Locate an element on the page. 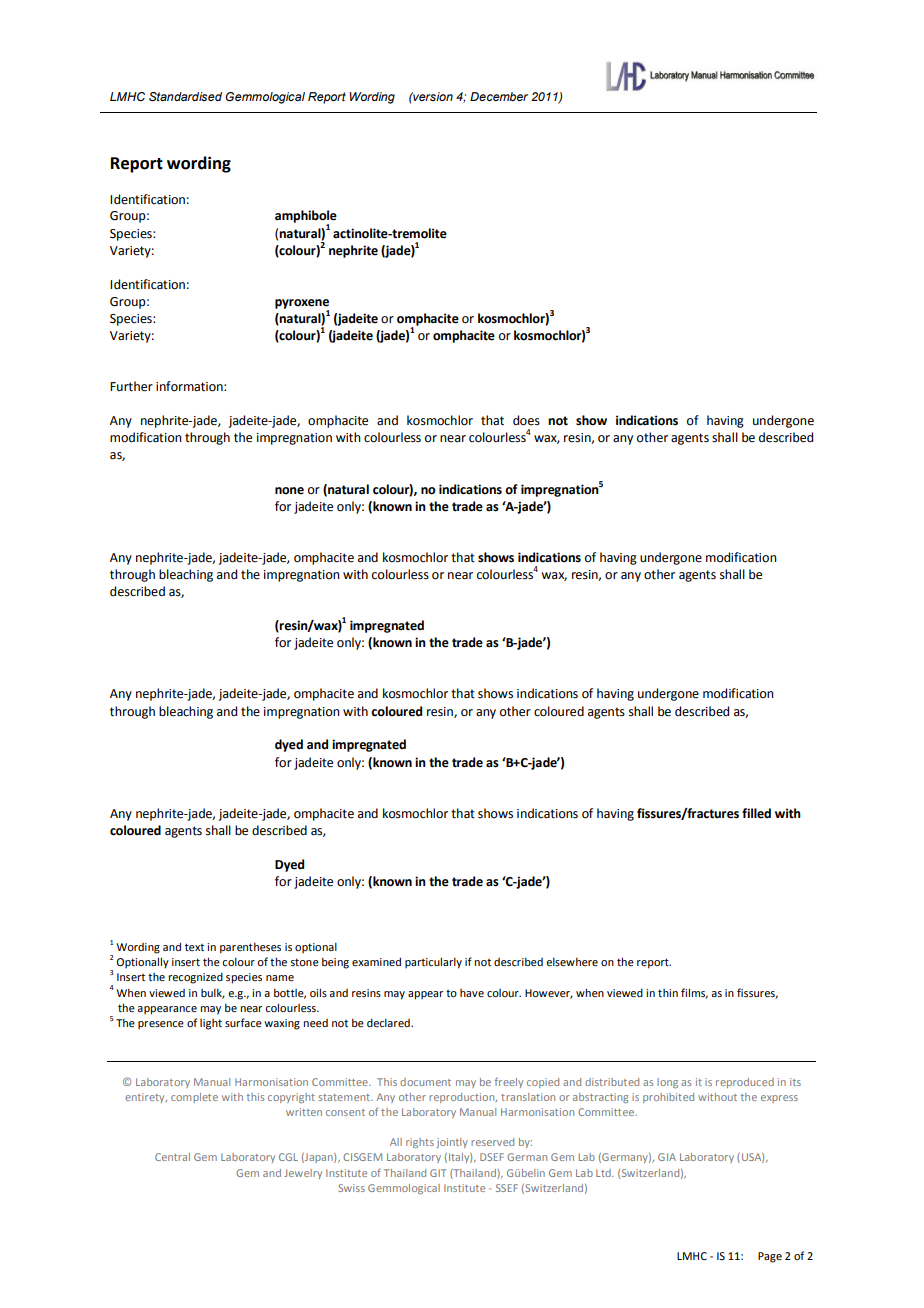 The height and width of the document is (1308, 924). pyroxene is located at coordinates (302, 305).
